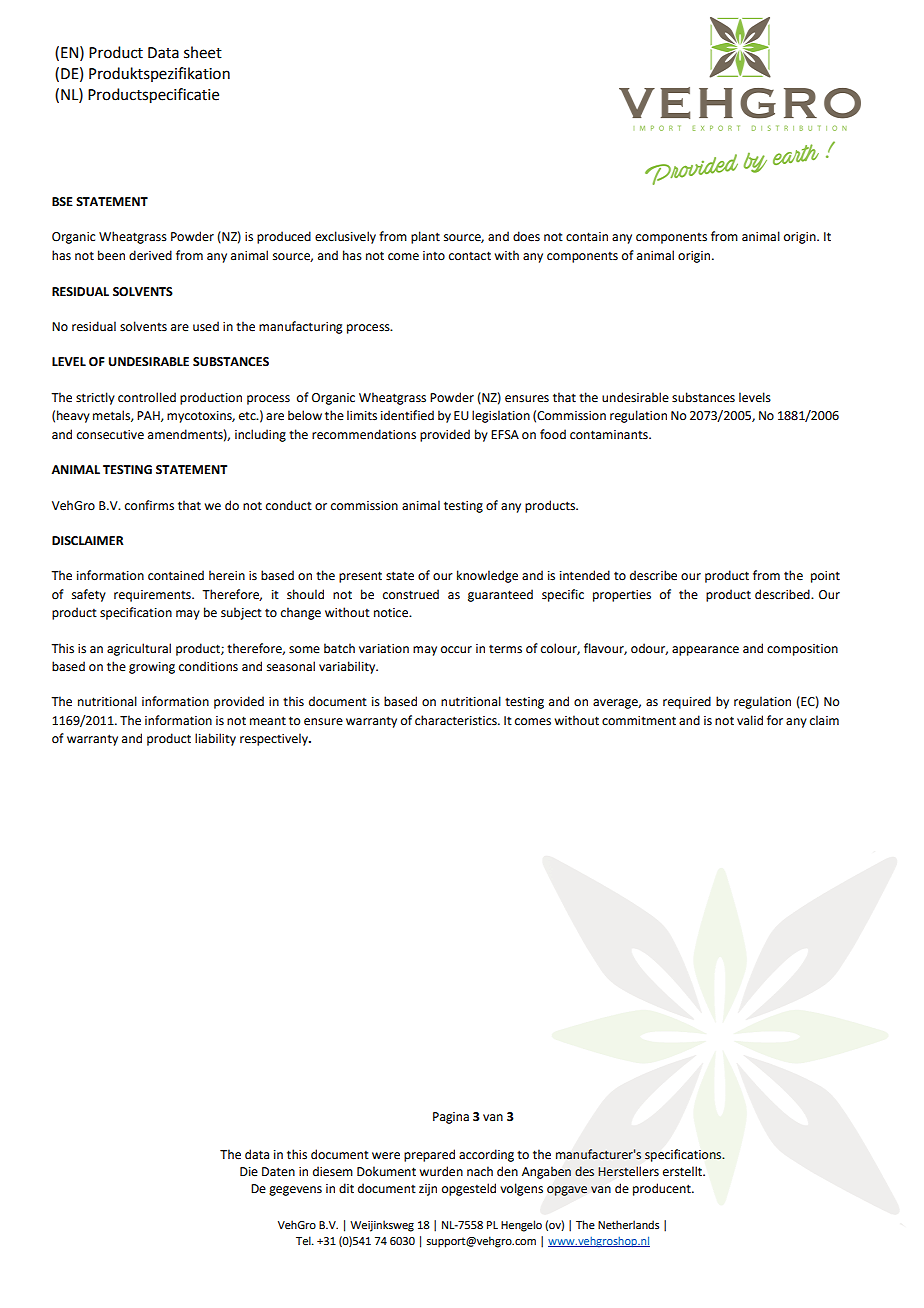 This screenshot has width=924, height=1308. I want to click on plant, so click(425, 237).
